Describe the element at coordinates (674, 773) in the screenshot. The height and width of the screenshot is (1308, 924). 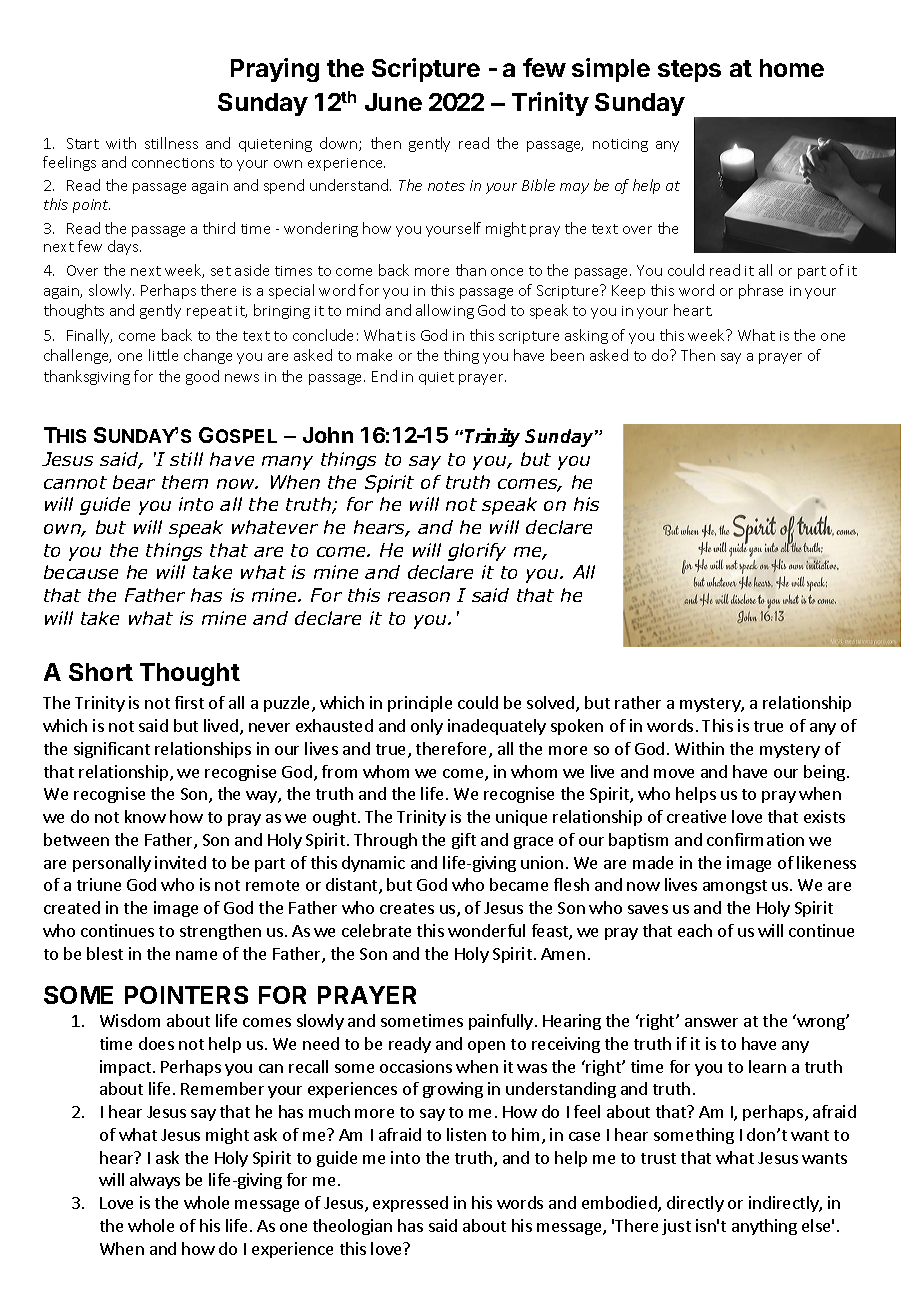
I see `move` at that location.
